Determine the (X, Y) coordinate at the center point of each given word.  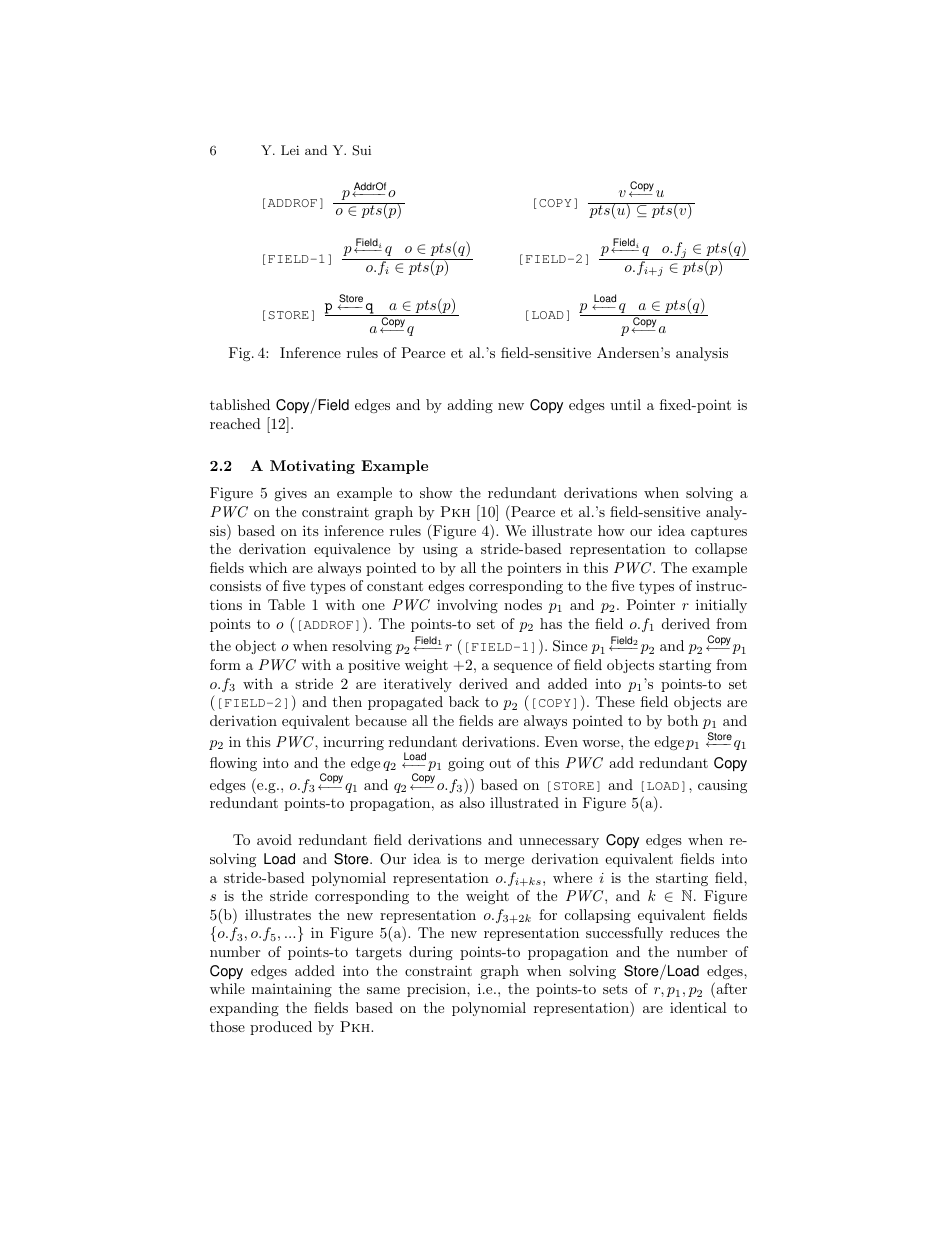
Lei (290, 150)
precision (437, 990)
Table (286, 604)
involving (467, 606)
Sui (361, 150)
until (625, 404)
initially (721, 606)
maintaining (292, 990)
